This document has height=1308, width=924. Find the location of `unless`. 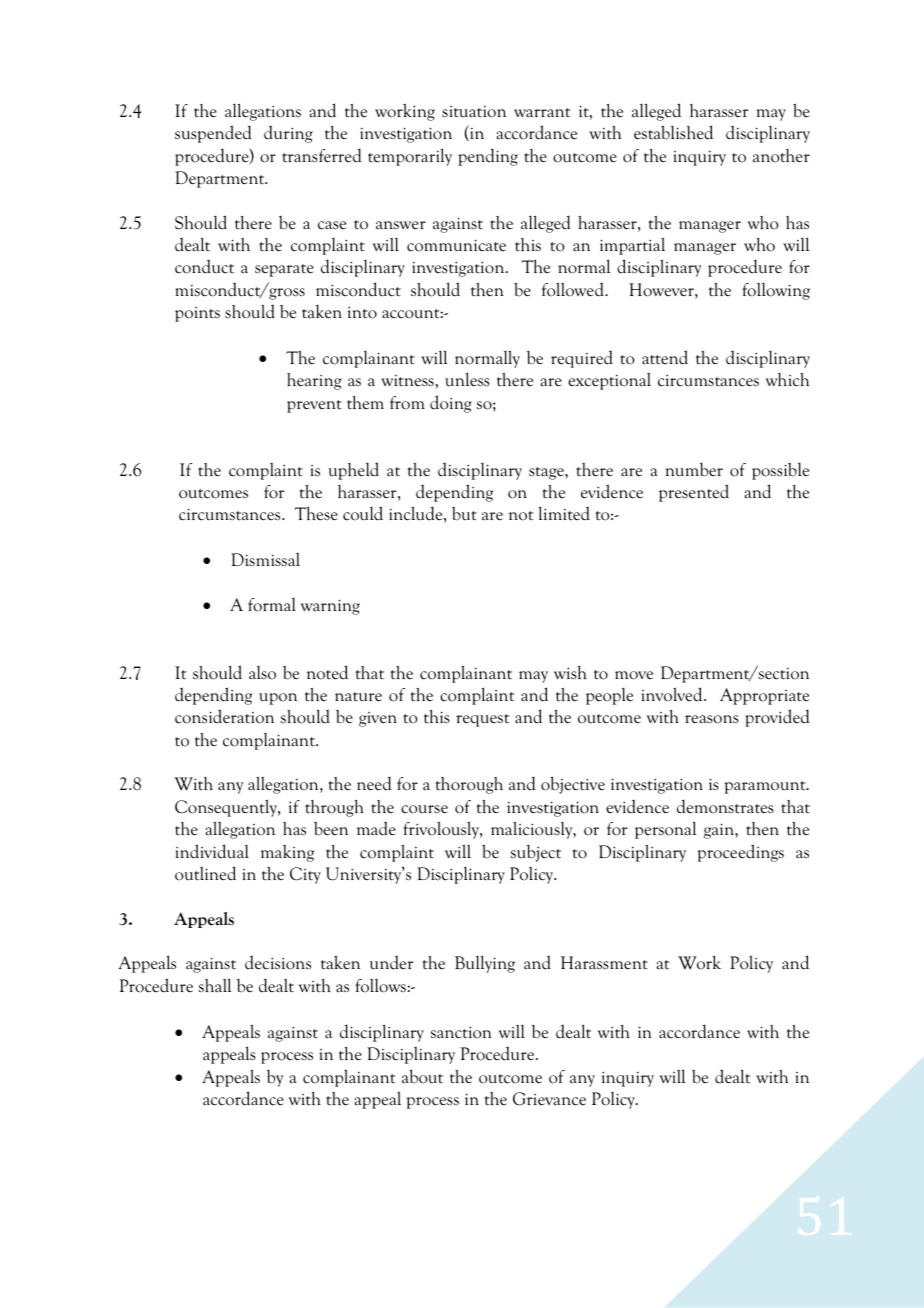

unless is located at coordinates (467, 379).
